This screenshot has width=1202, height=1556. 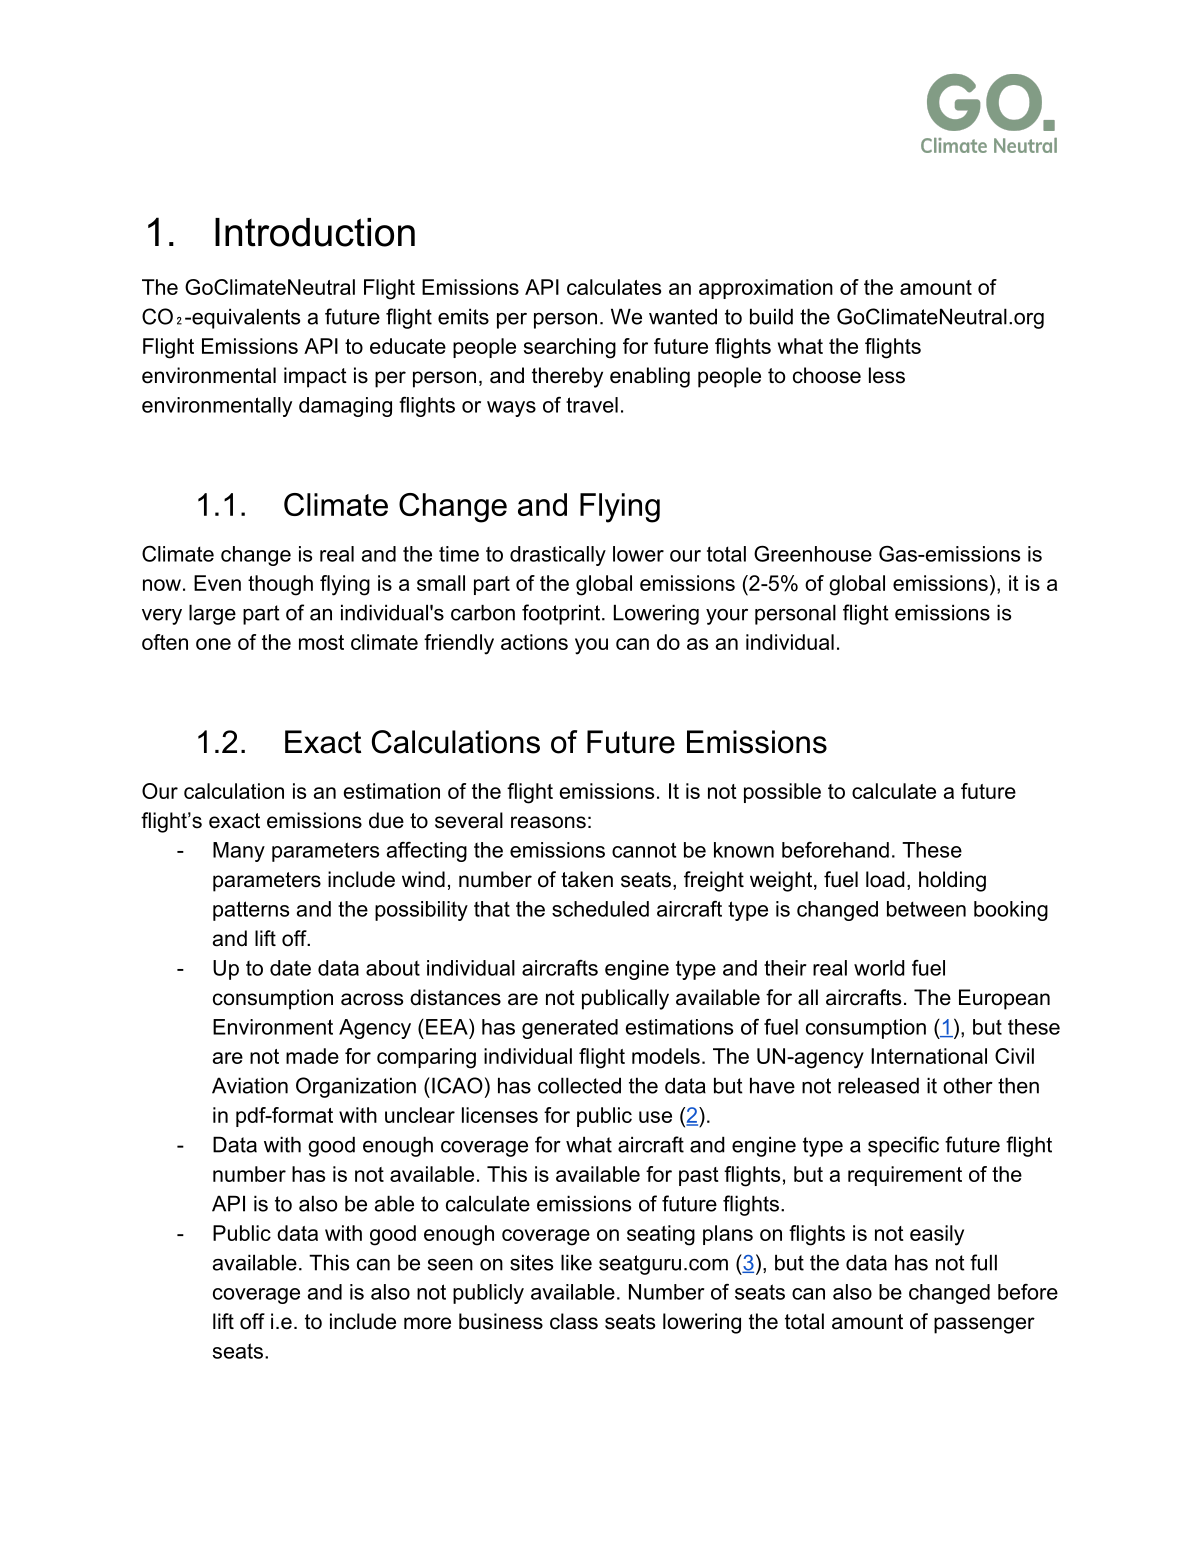 I want to click on your, so click(x=727, y=617).
